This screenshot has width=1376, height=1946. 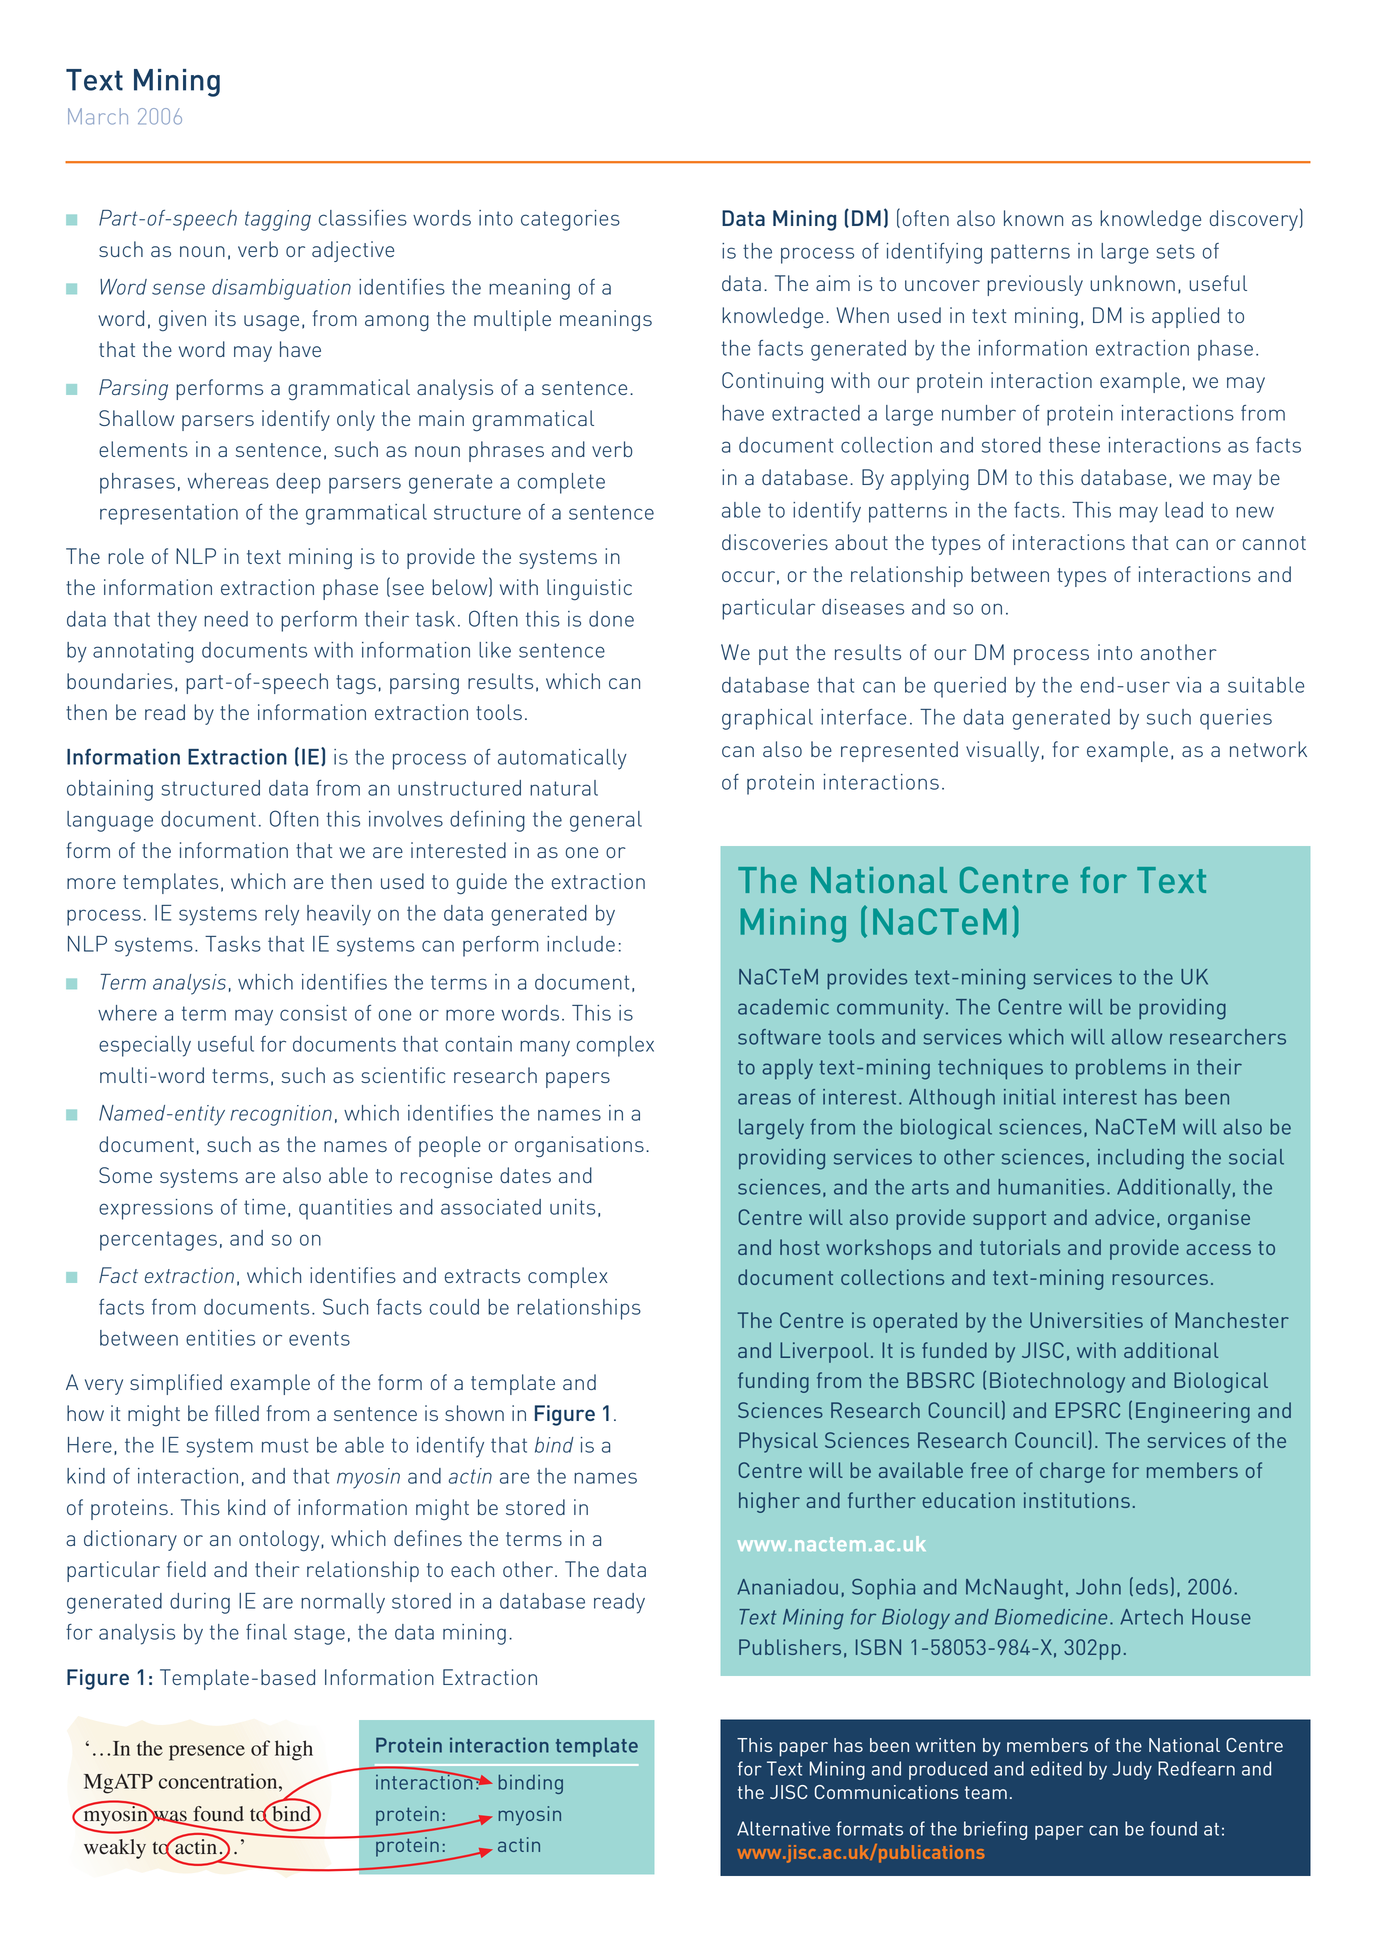 I want to click on categories, so click(x=570, y=220).
